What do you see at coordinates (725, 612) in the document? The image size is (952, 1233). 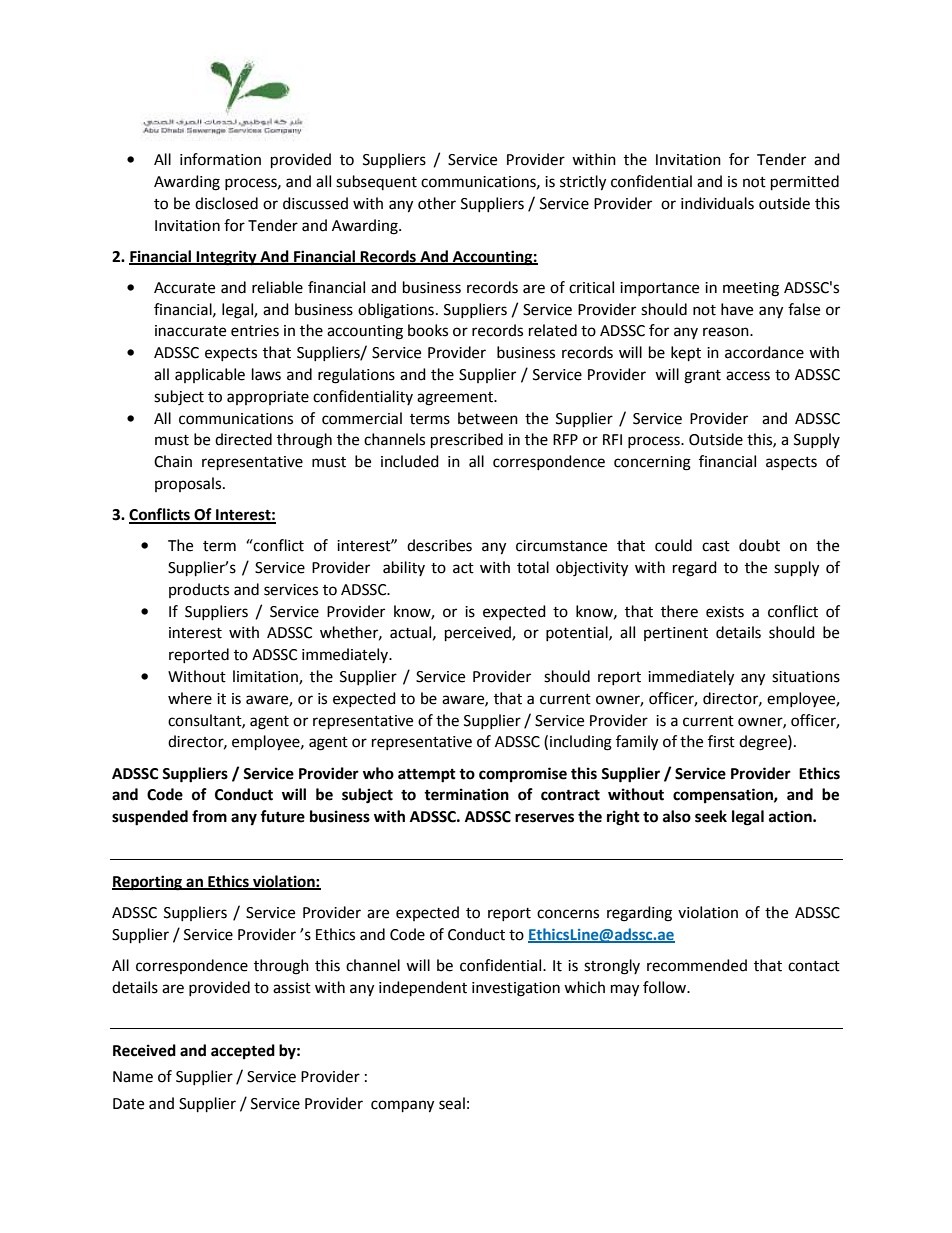 I see `exists` at bounding box center [725, 612].
